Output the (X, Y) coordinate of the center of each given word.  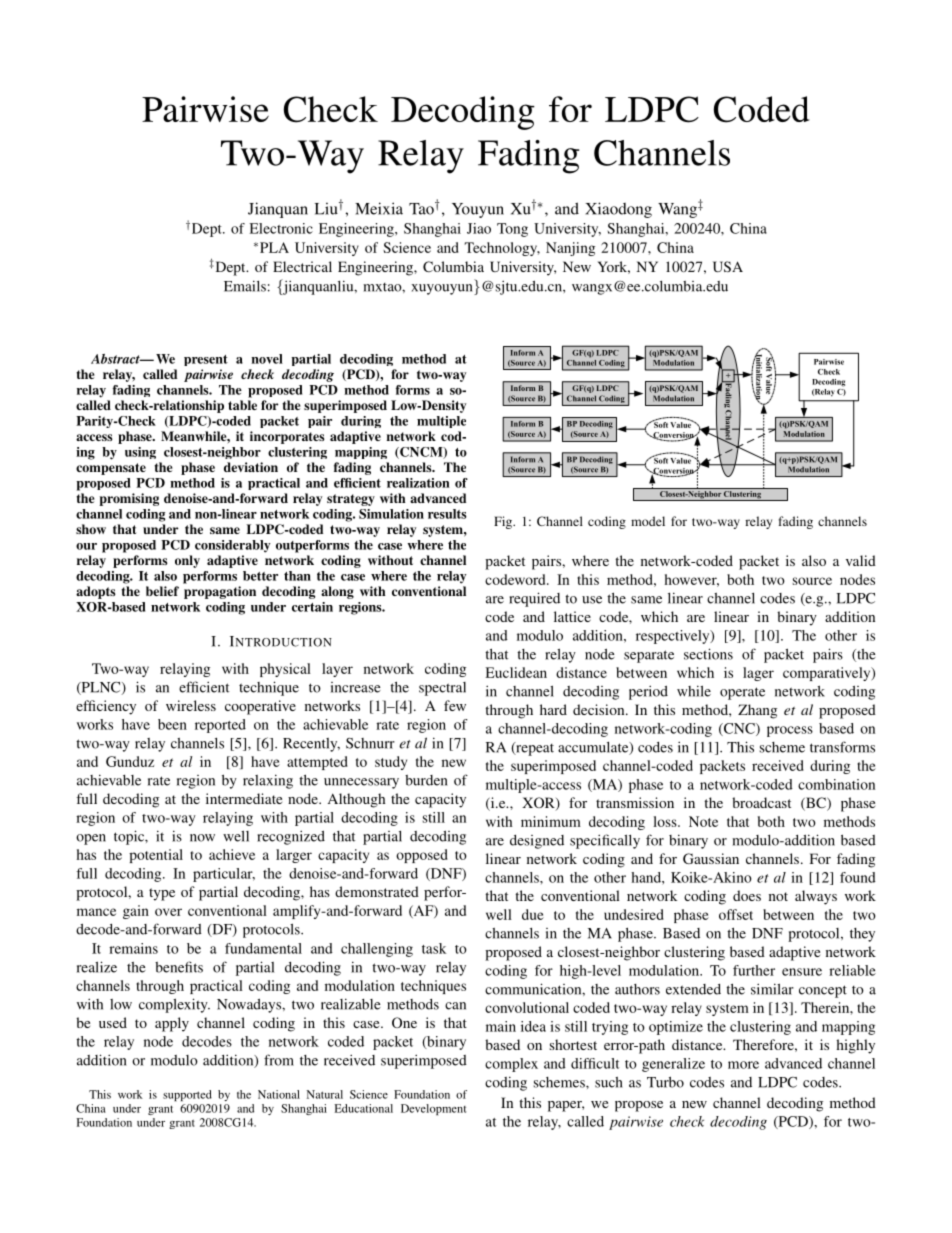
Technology (502, 249)
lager (758, 674)
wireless (191, 705)
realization (418, 483)
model (648, 521)
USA (728, 266)
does (747, 895)
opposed (422, 856)
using (140, 453)
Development (433, 1109)
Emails (245, 286)
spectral (442, 689)
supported (187, 1095)
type (162, 894)
